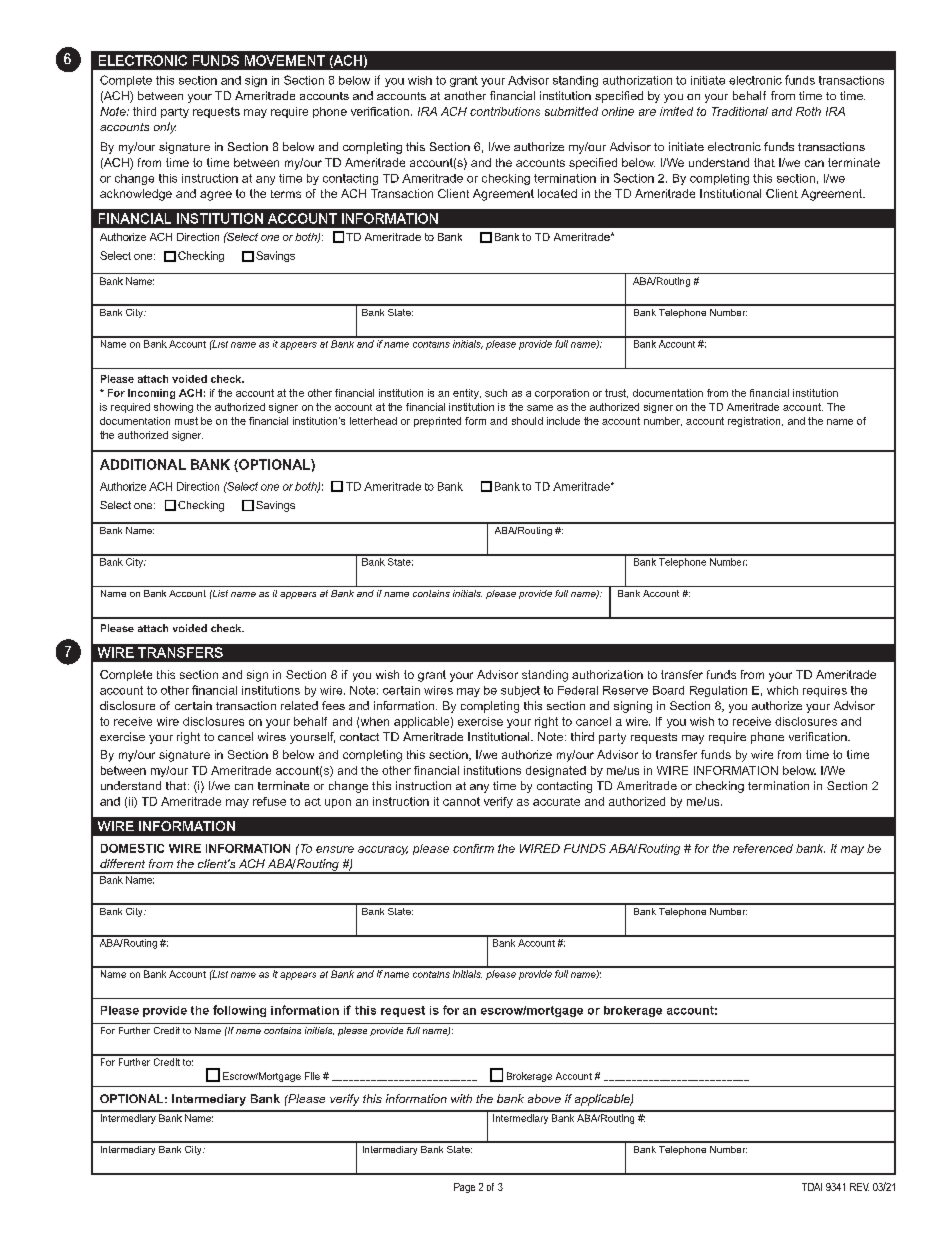 This screenshot has height=1233, width=952. I want to click on contributions, so click(505, 111).
